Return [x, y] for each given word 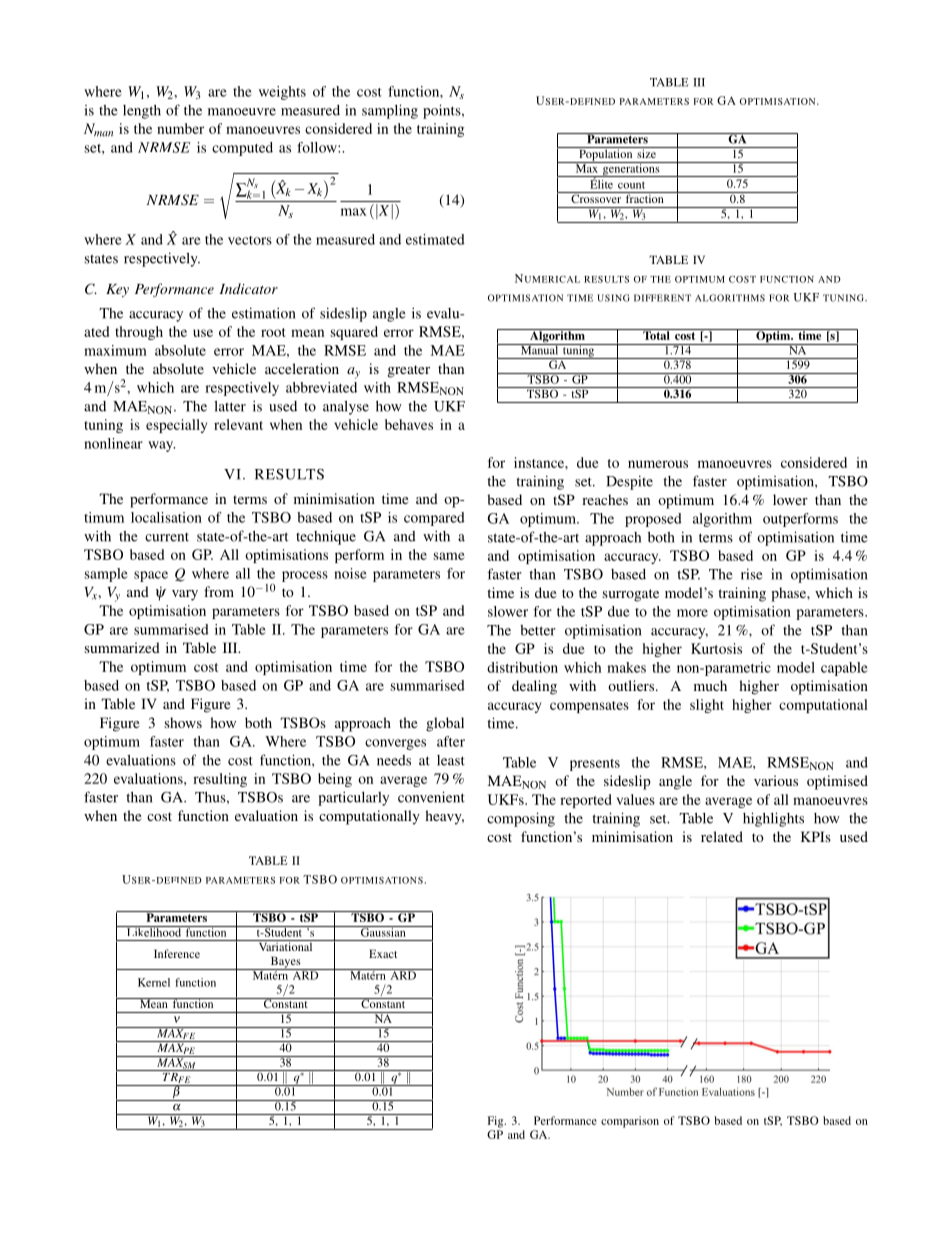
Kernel [154, 982]
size [646, 152]
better [538, 630]
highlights [773, 819]
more [692, 613]
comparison [630, 1122]
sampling [390, 111]
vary [185, 595]
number [180, 128]
